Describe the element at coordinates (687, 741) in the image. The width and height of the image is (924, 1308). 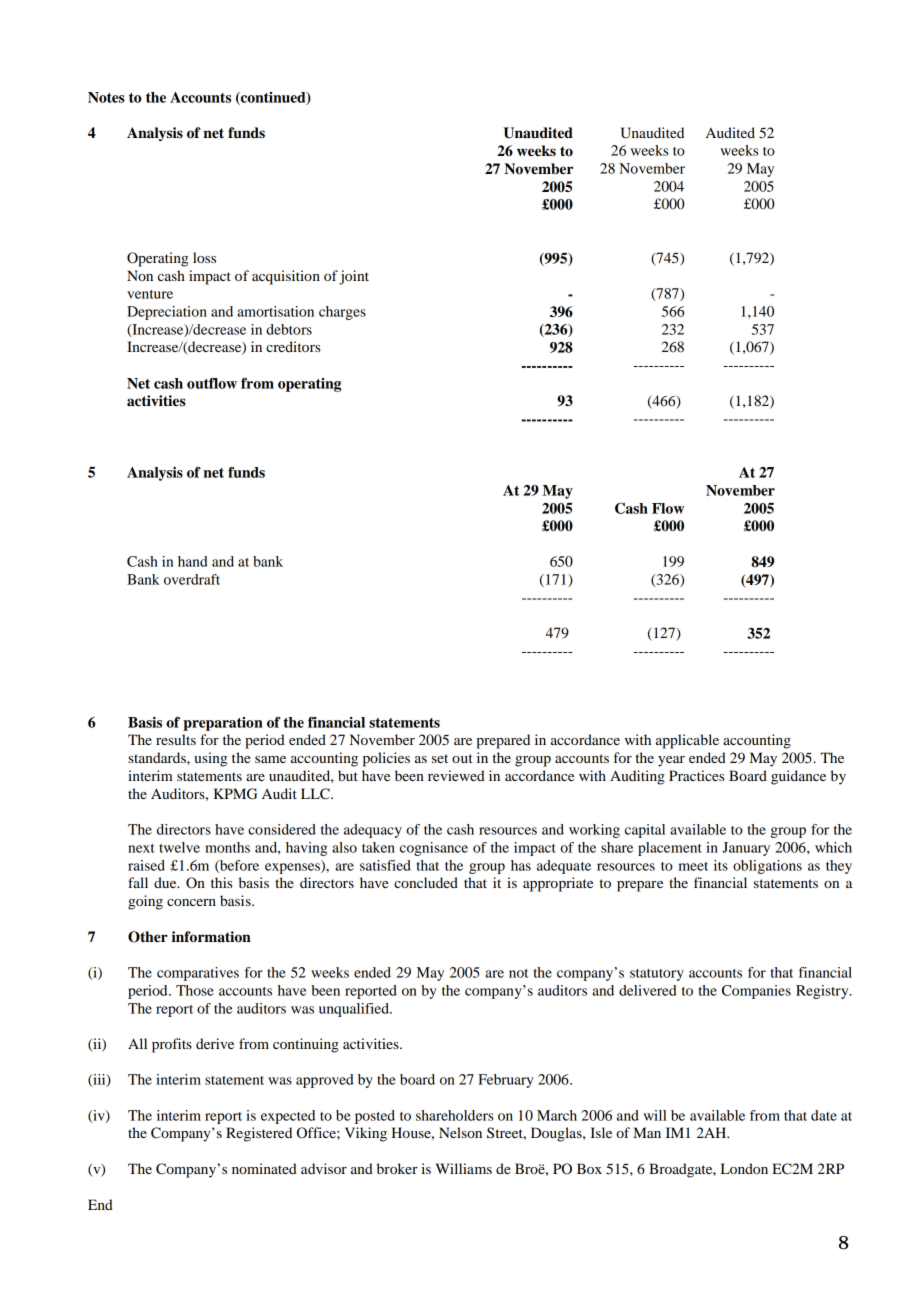
I see `applicable` at that location.
